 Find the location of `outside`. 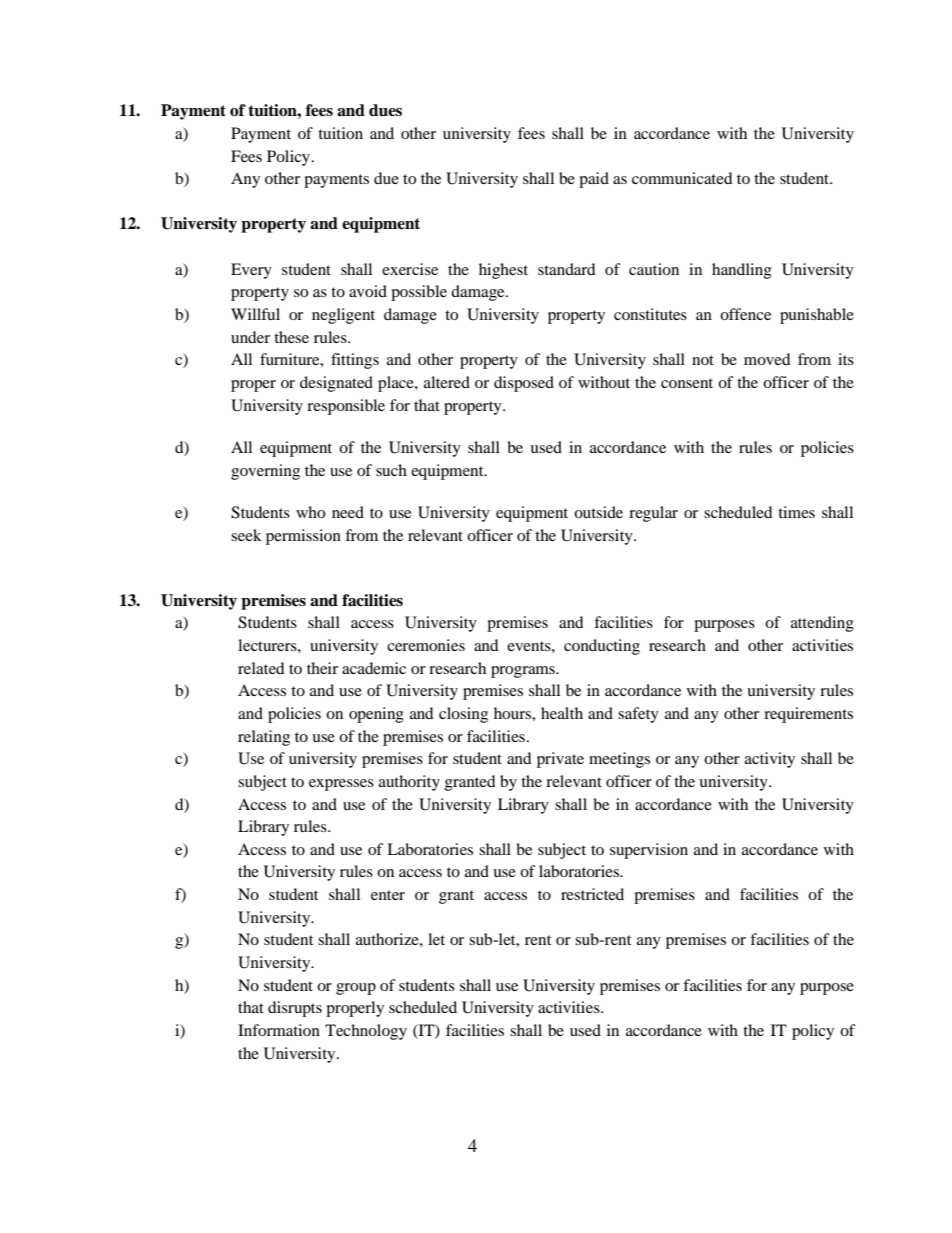

outside is located at coordinates (598, 512).
